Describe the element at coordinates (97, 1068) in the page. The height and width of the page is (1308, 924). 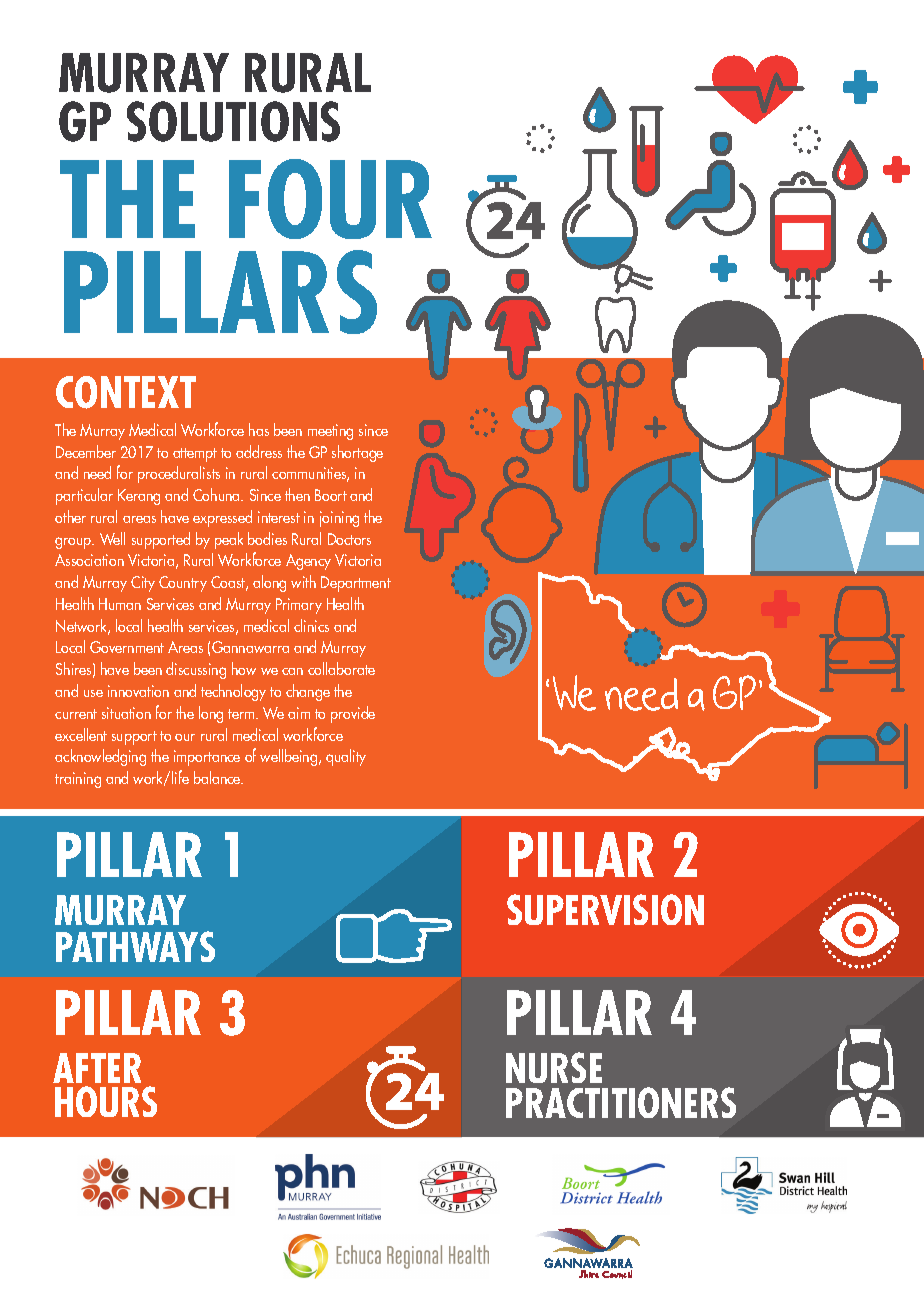
I see `AFTER` at that location.
